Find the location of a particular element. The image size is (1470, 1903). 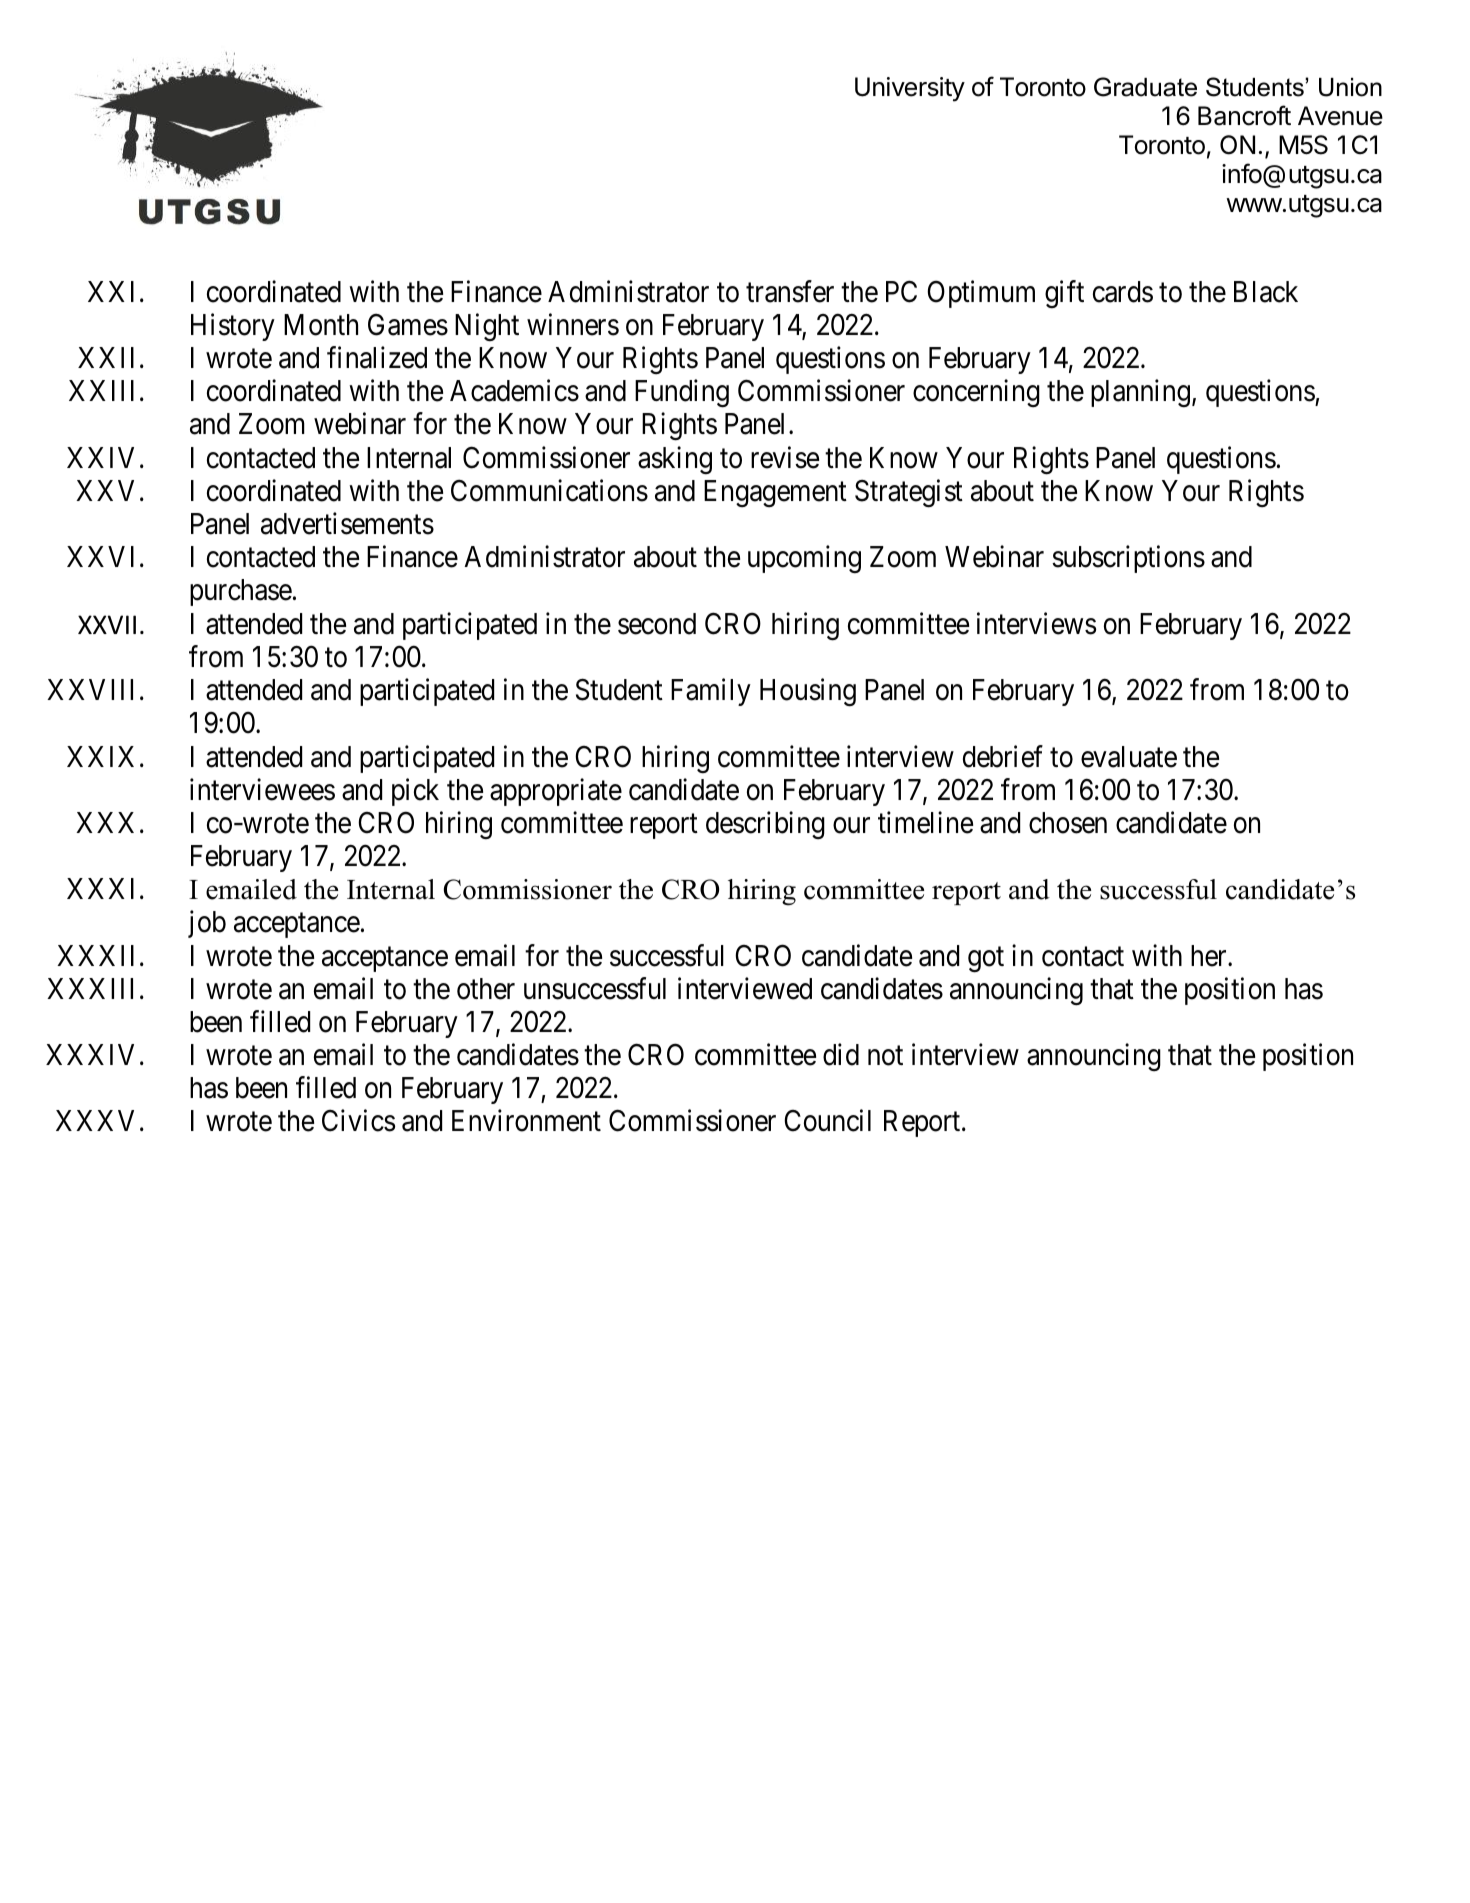

describing is located at coordinates (765, 825).
